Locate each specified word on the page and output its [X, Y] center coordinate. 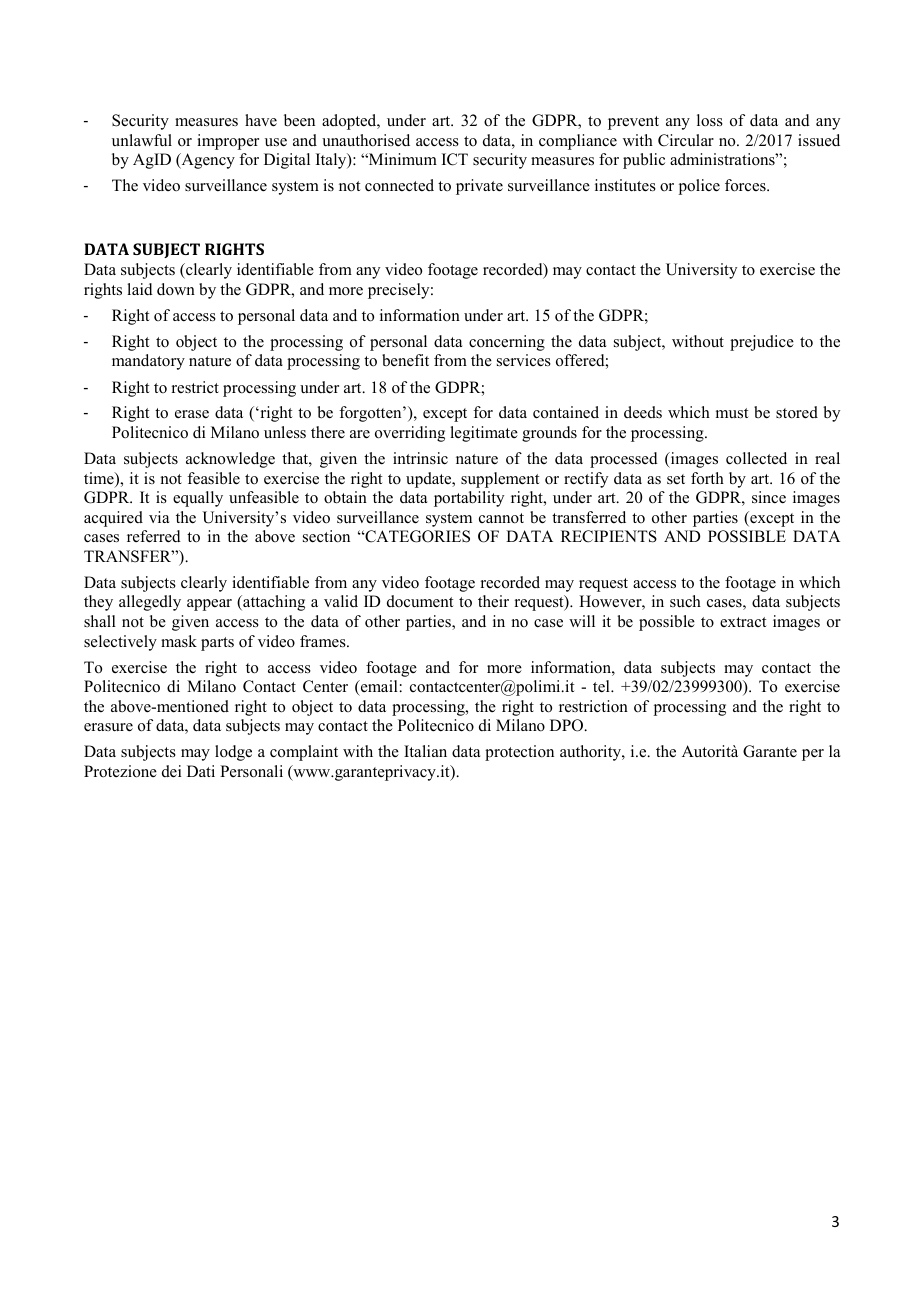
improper [228, 142]
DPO [567, 725]
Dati [201, 771]
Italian [425, 751]
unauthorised [366, 140]
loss [710, 120]
